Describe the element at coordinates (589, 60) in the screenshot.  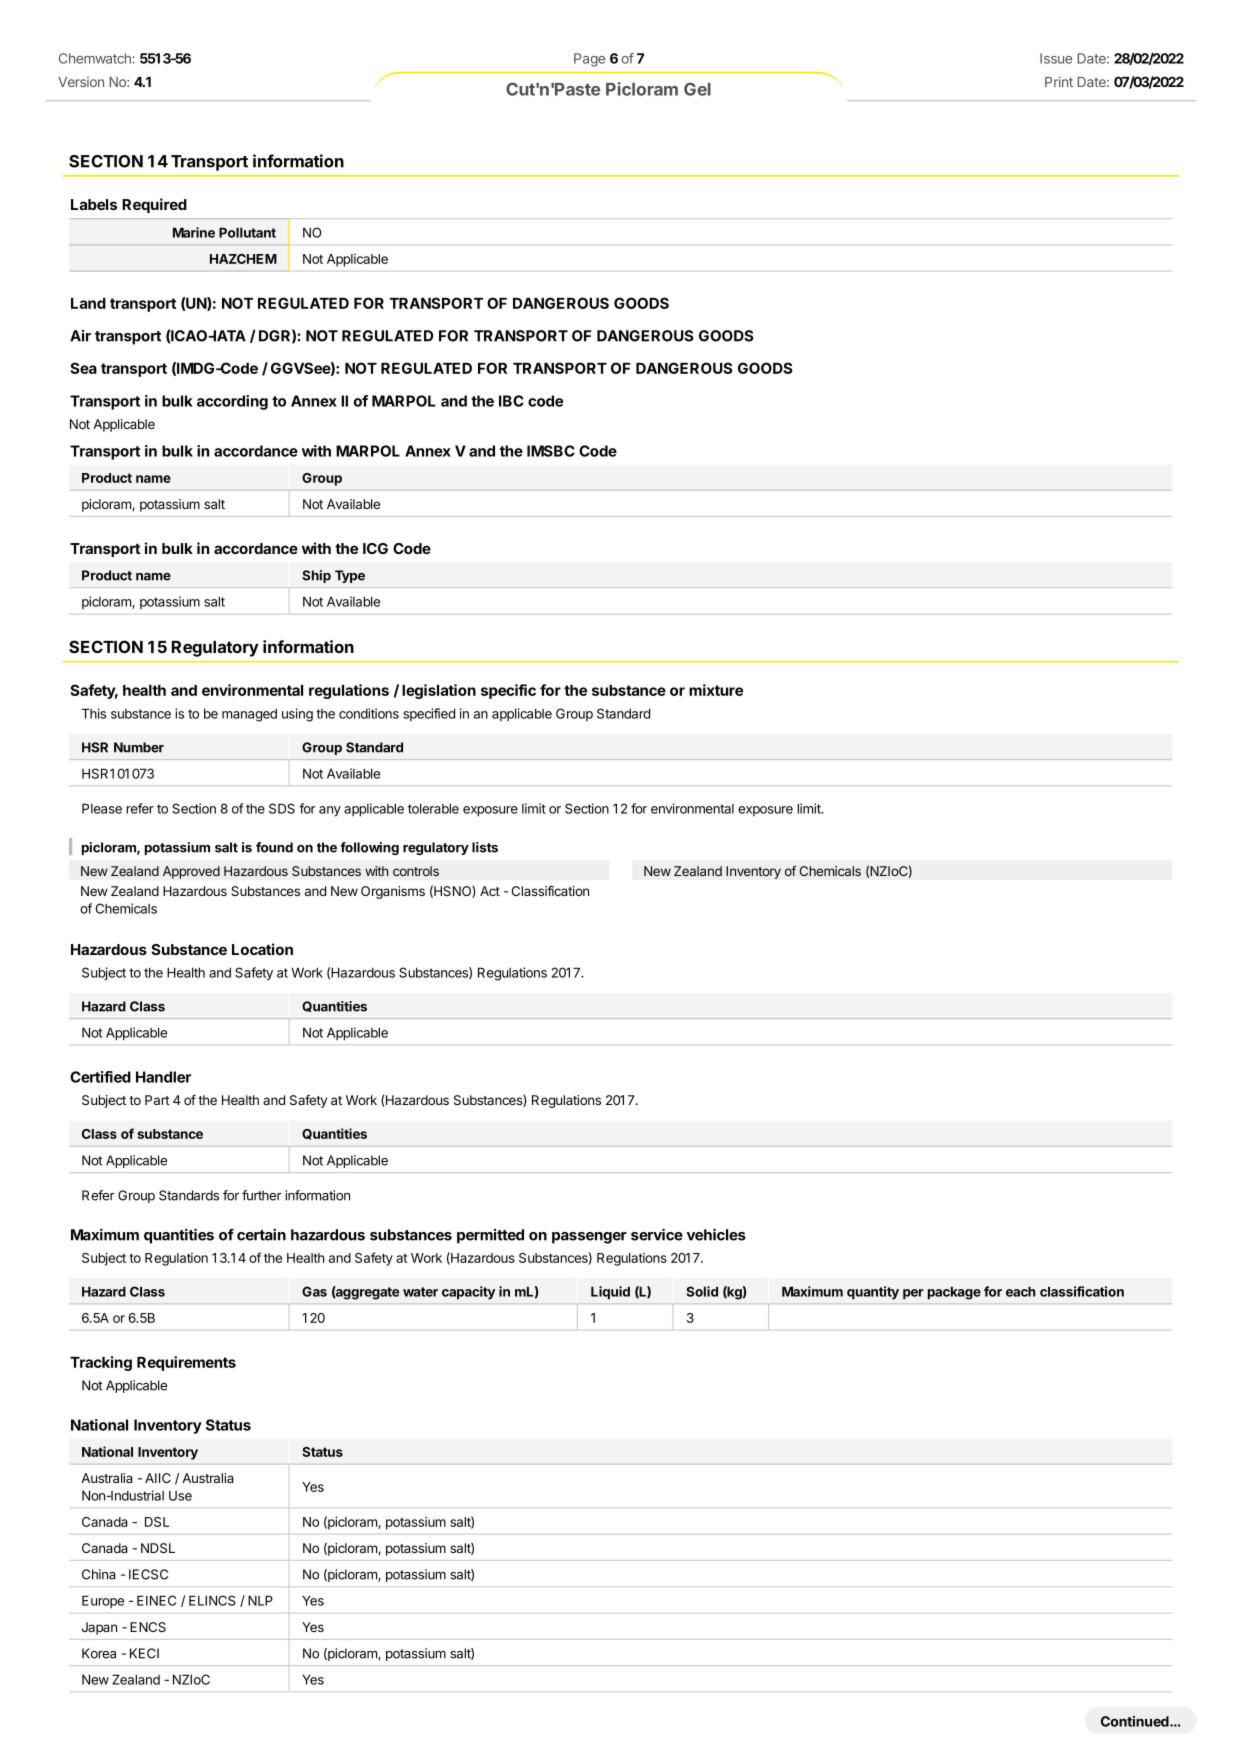
I see `Page` at that location.
